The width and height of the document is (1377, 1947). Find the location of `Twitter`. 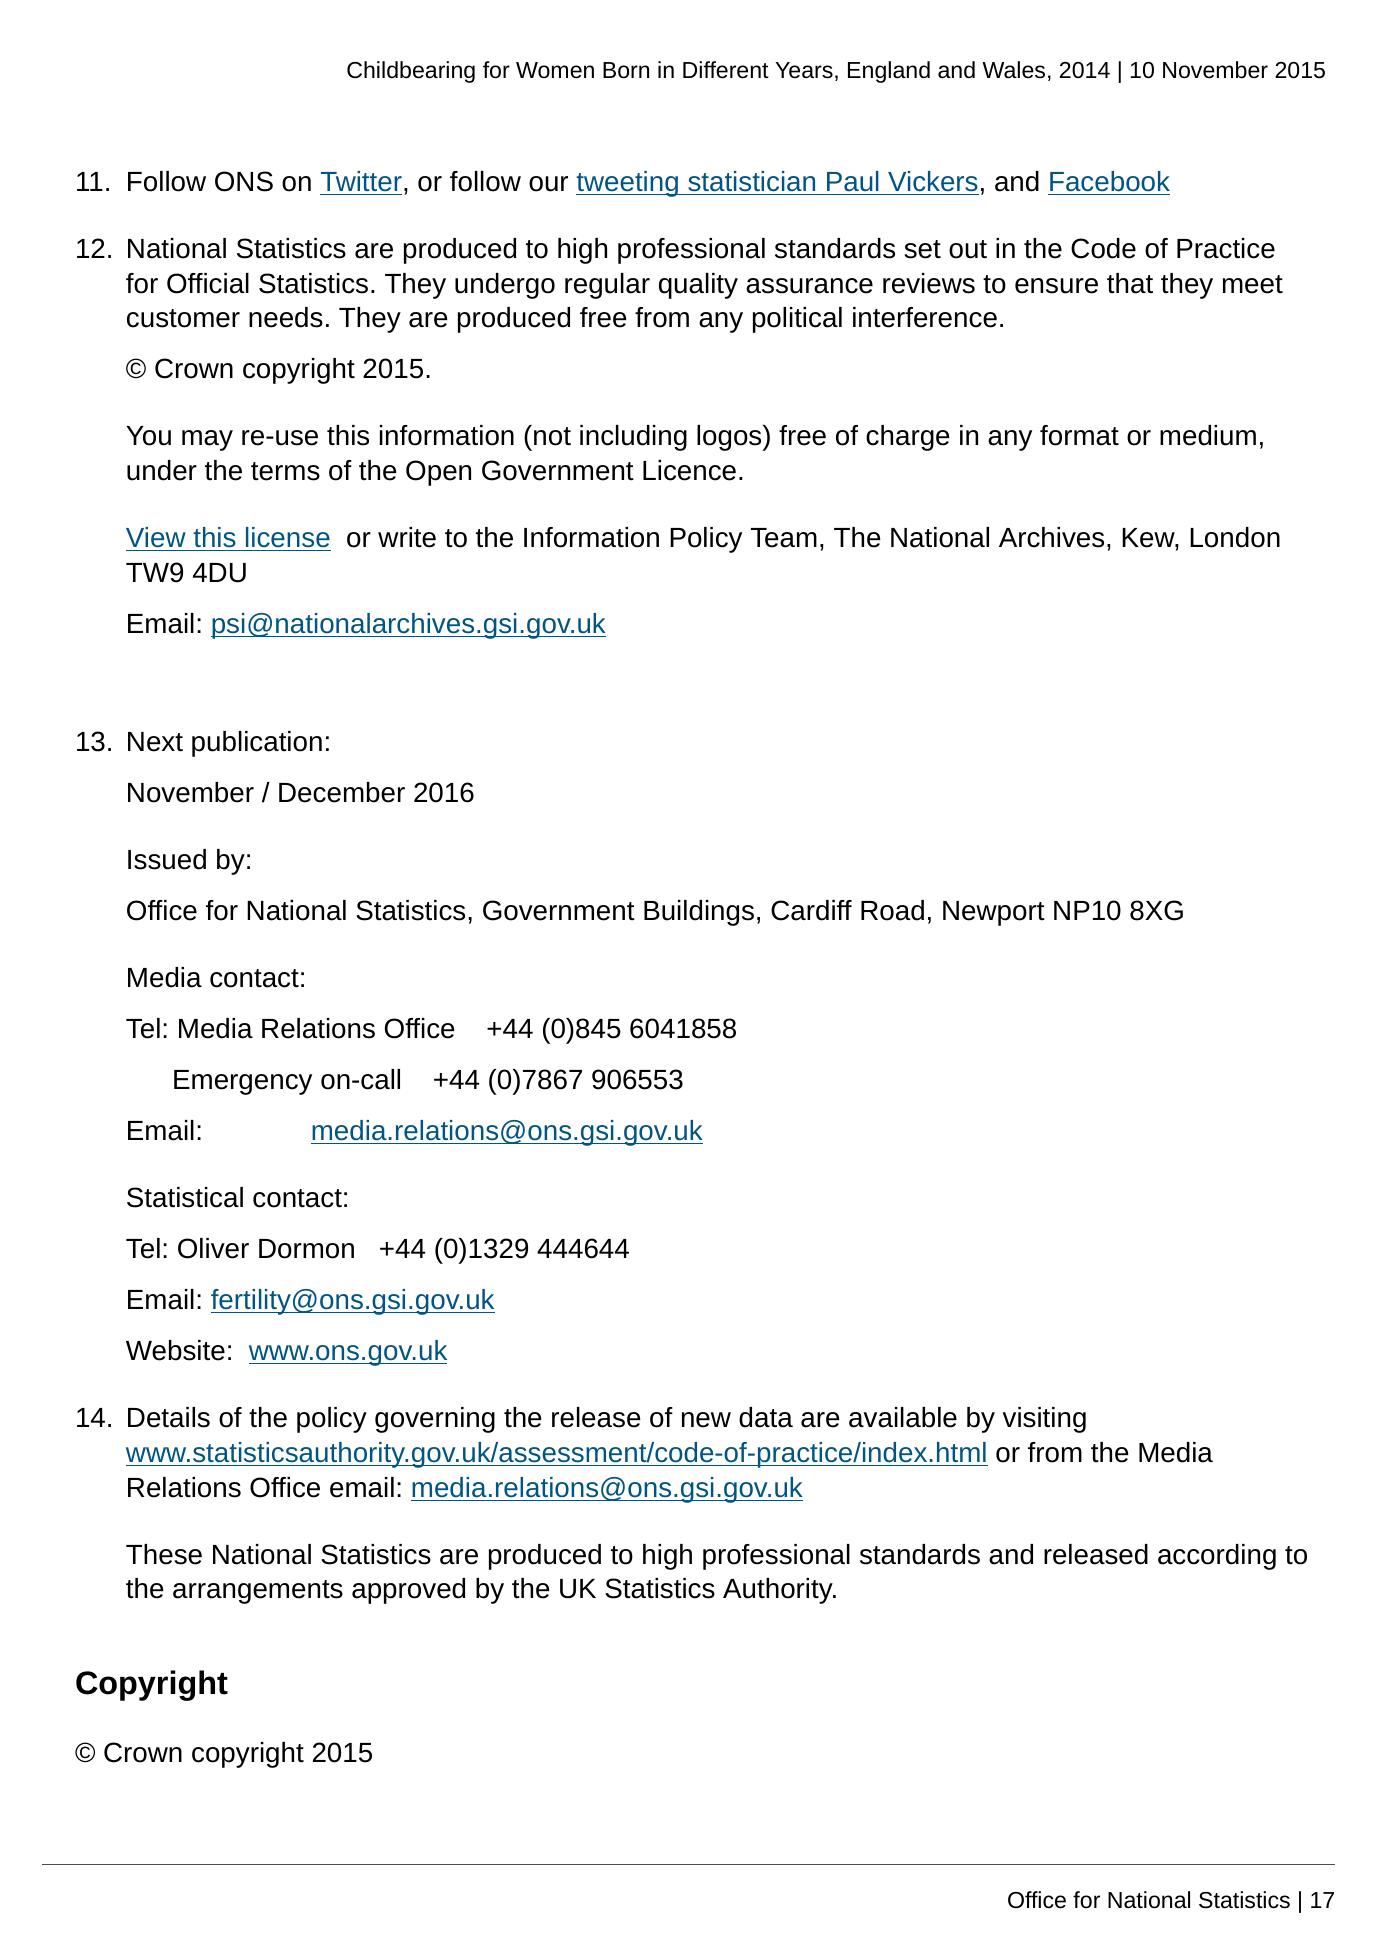

Twitter is located at coordinates (361, 181).
